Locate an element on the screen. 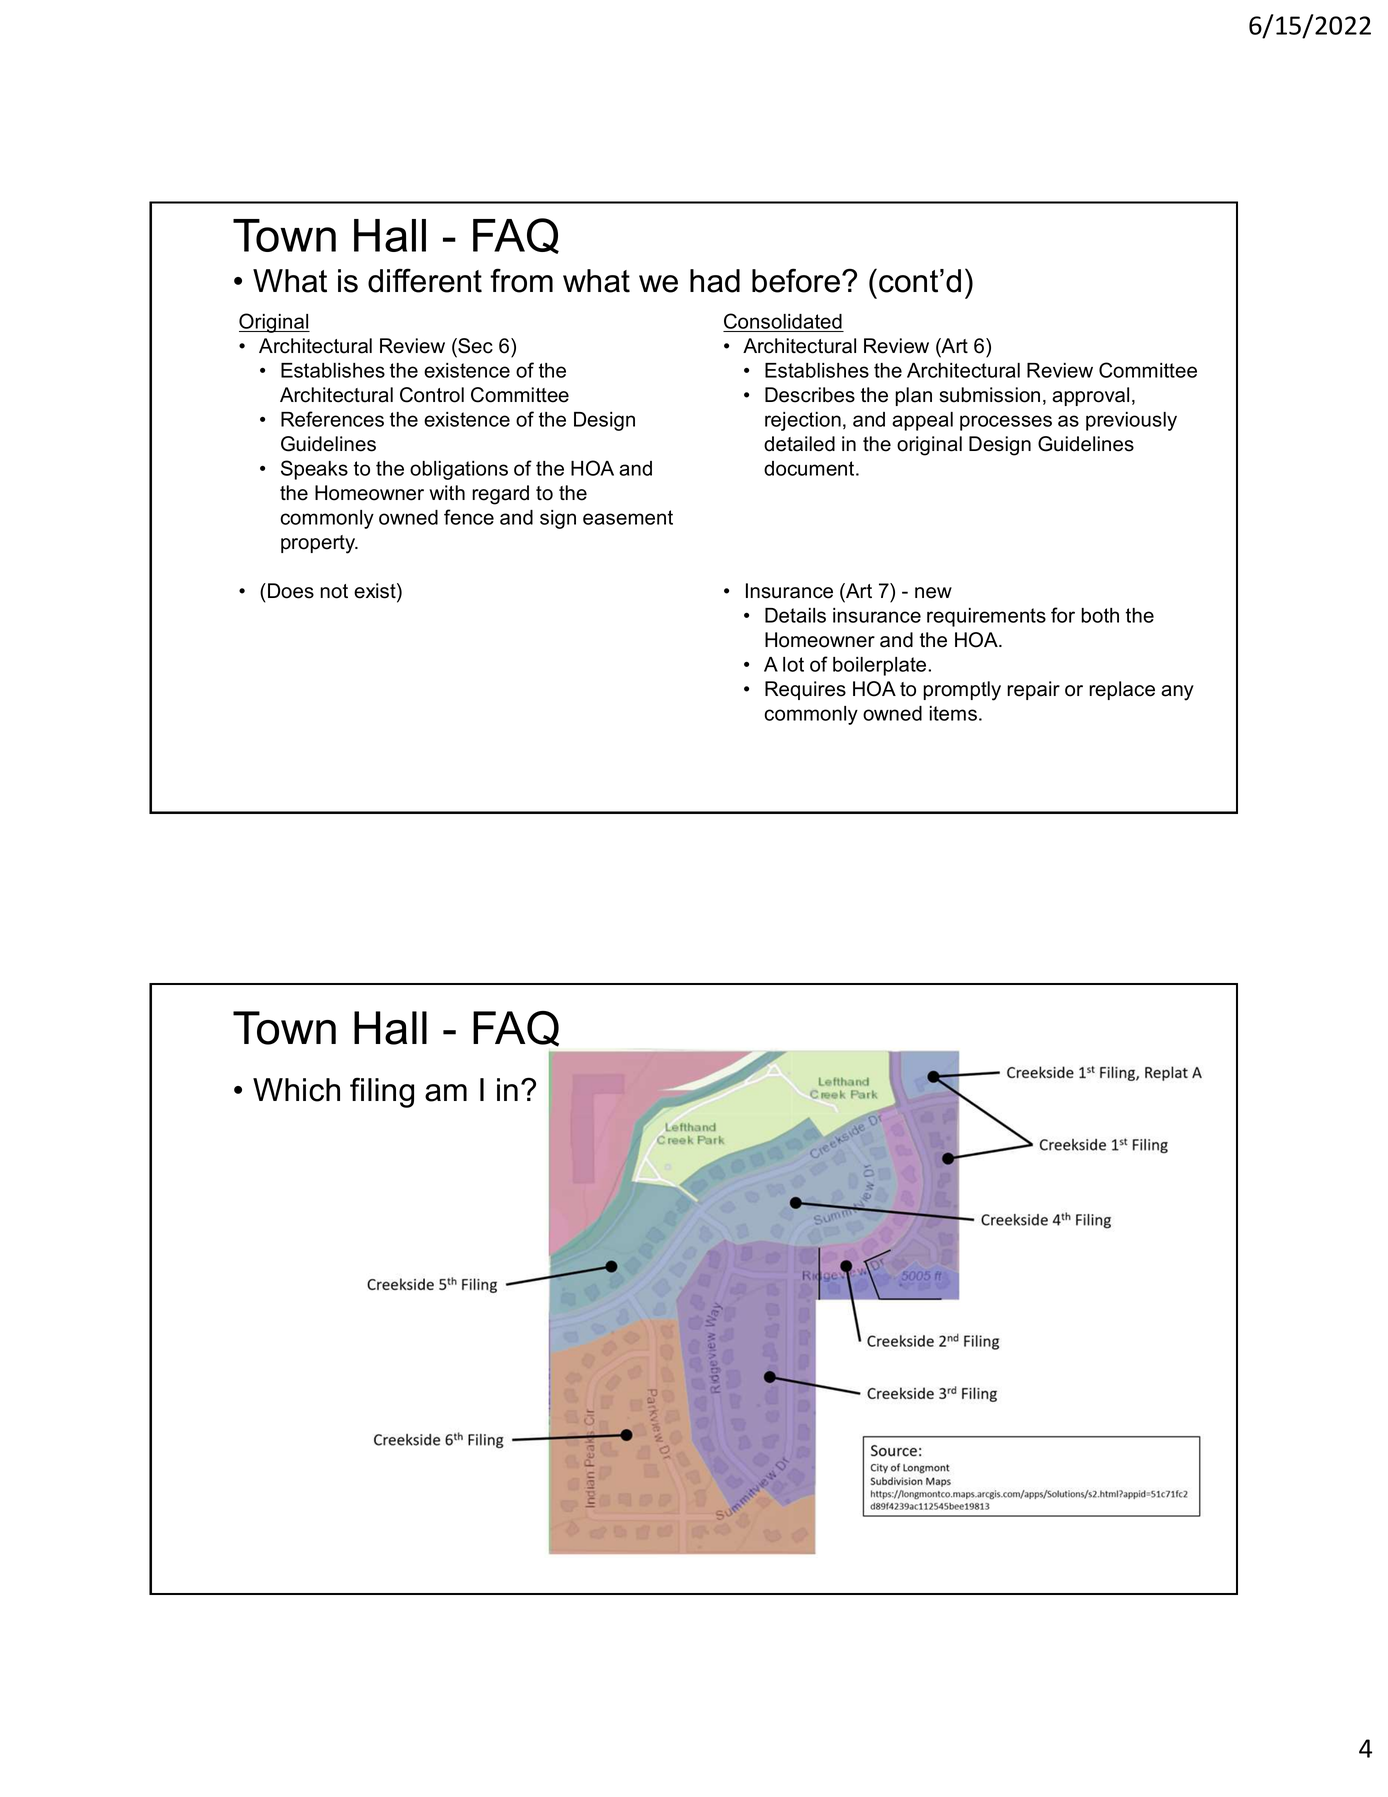  different is located at coordinates (425, 280).
